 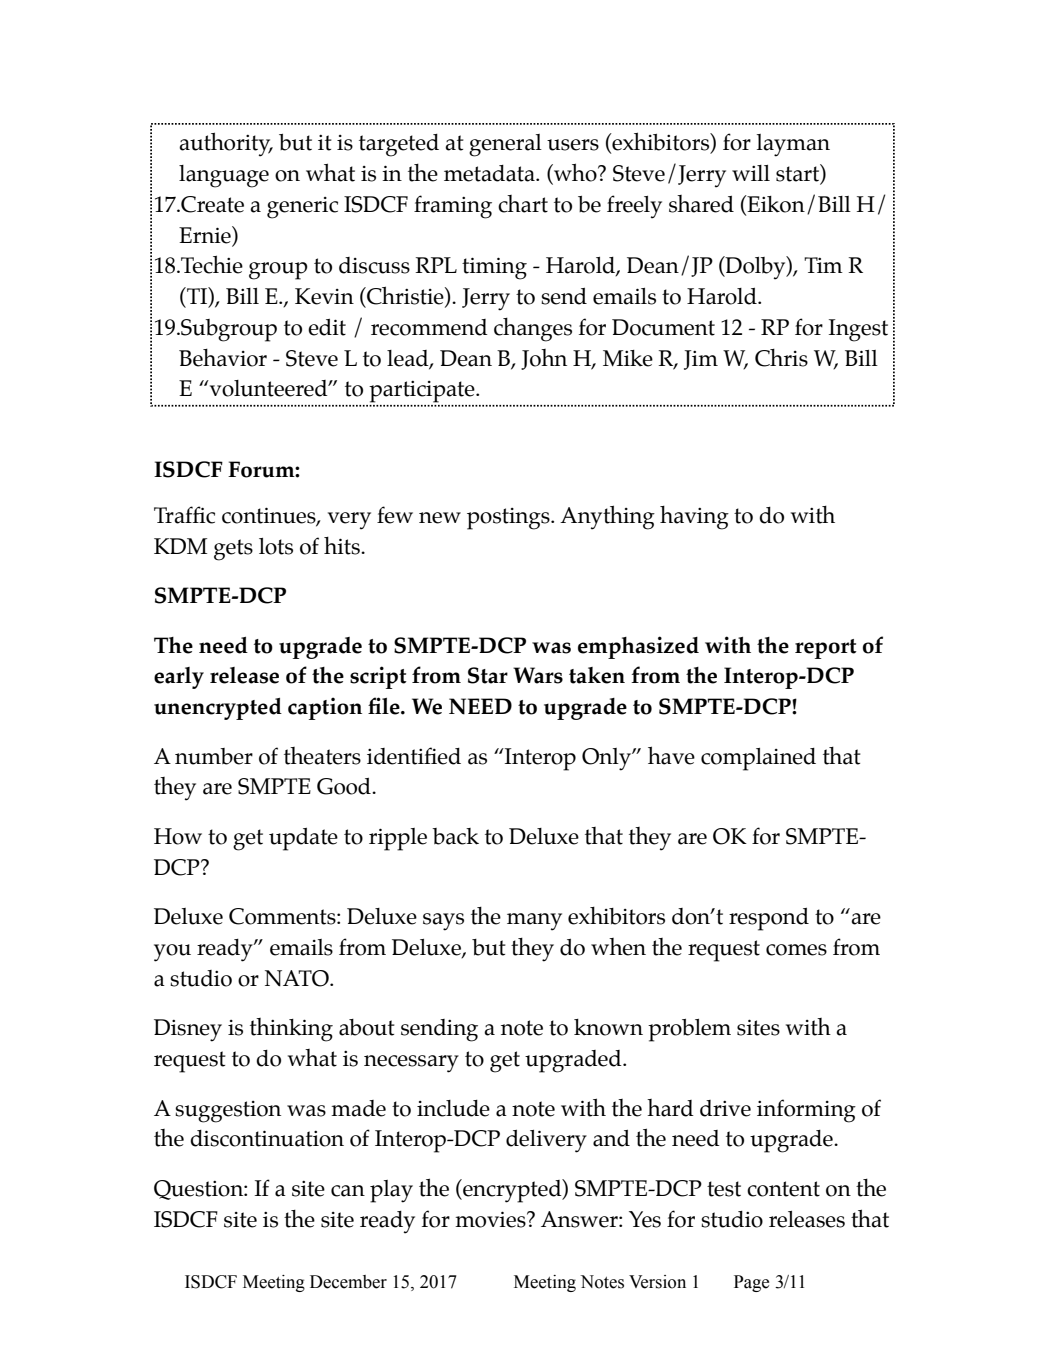 I want to click on December, so click(x=348, y=1282).
